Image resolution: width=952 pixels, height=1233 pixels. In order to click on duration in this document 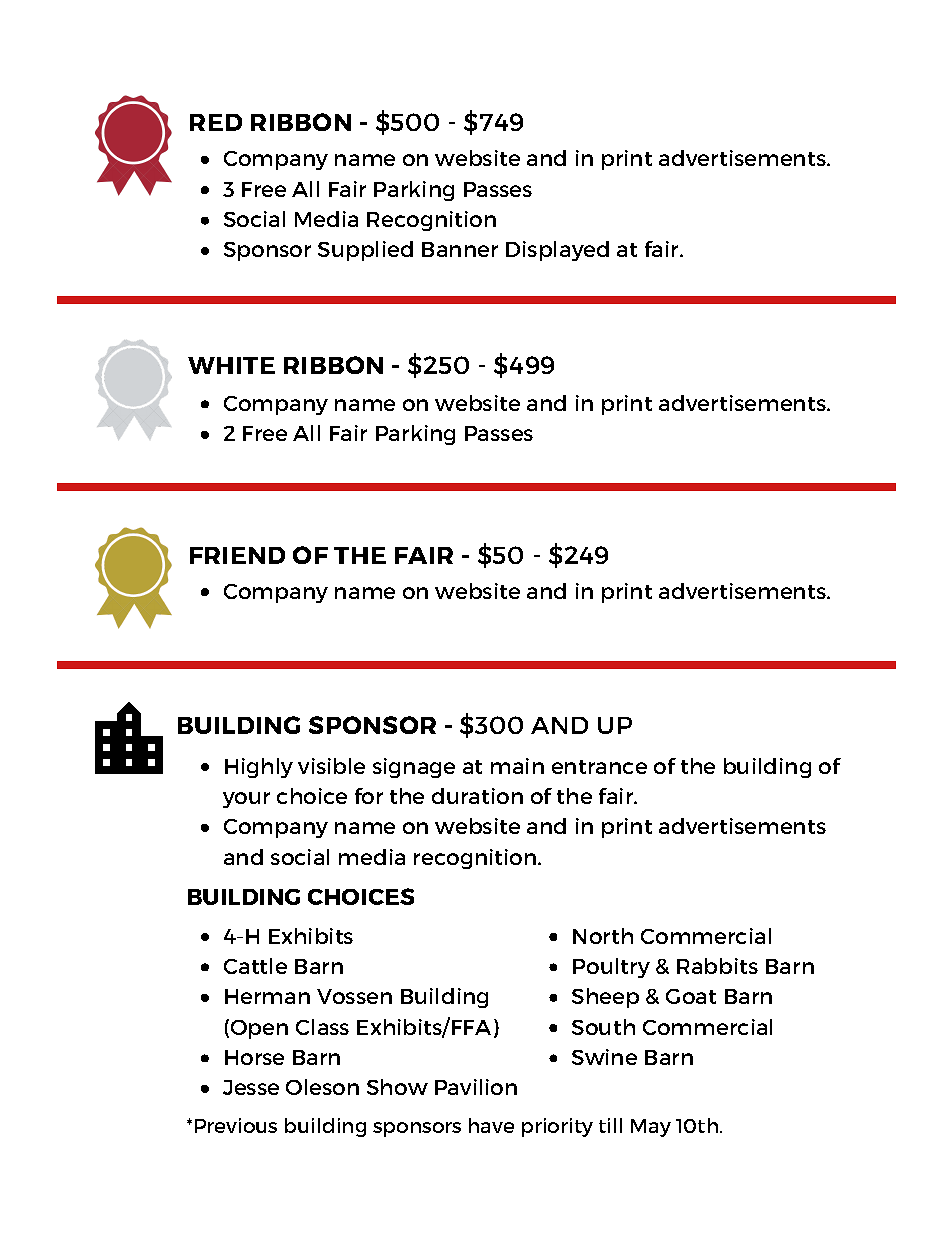, I will do `click(477, 796)`.
